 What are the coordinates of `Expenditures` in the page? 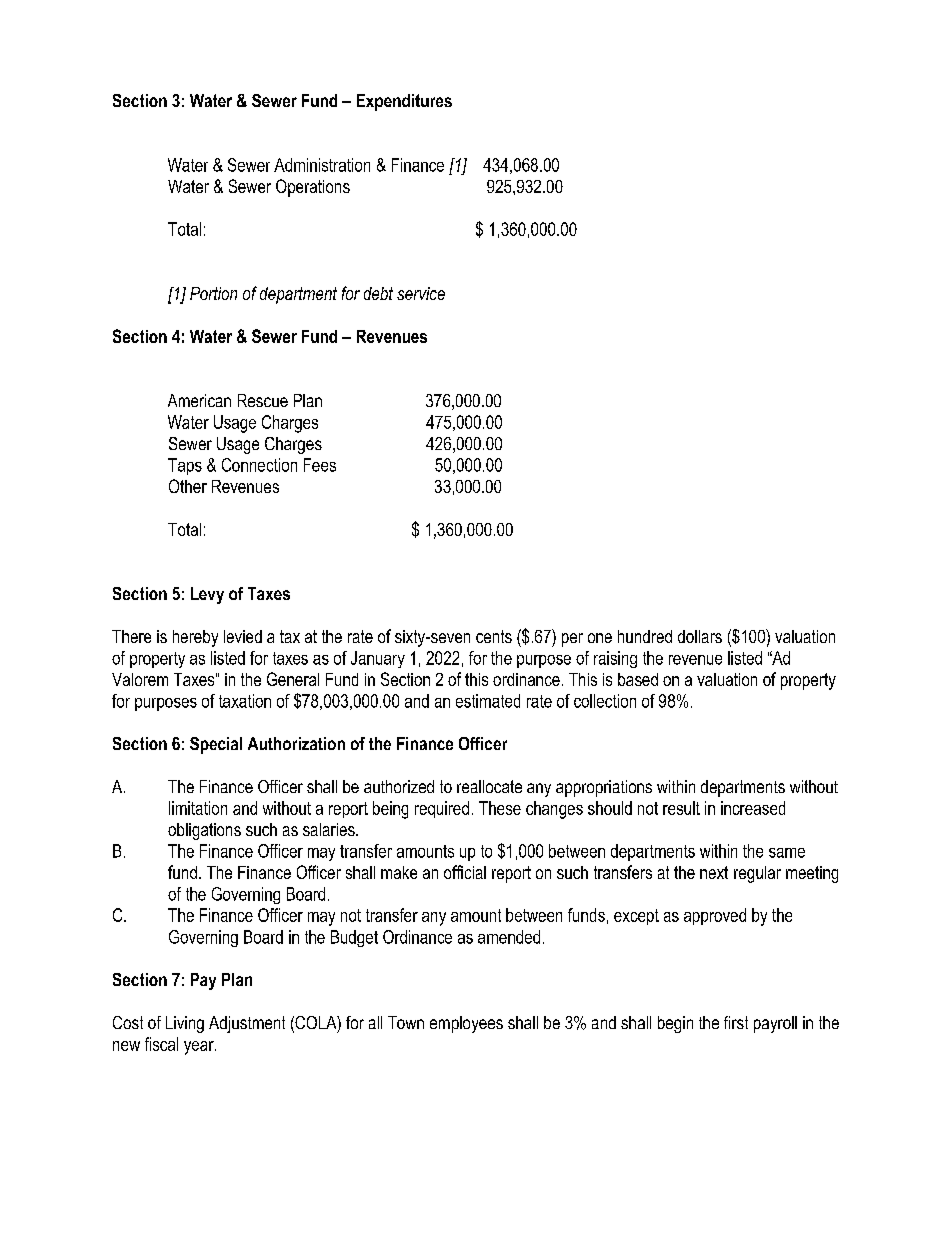 It's located at (404, 102).
